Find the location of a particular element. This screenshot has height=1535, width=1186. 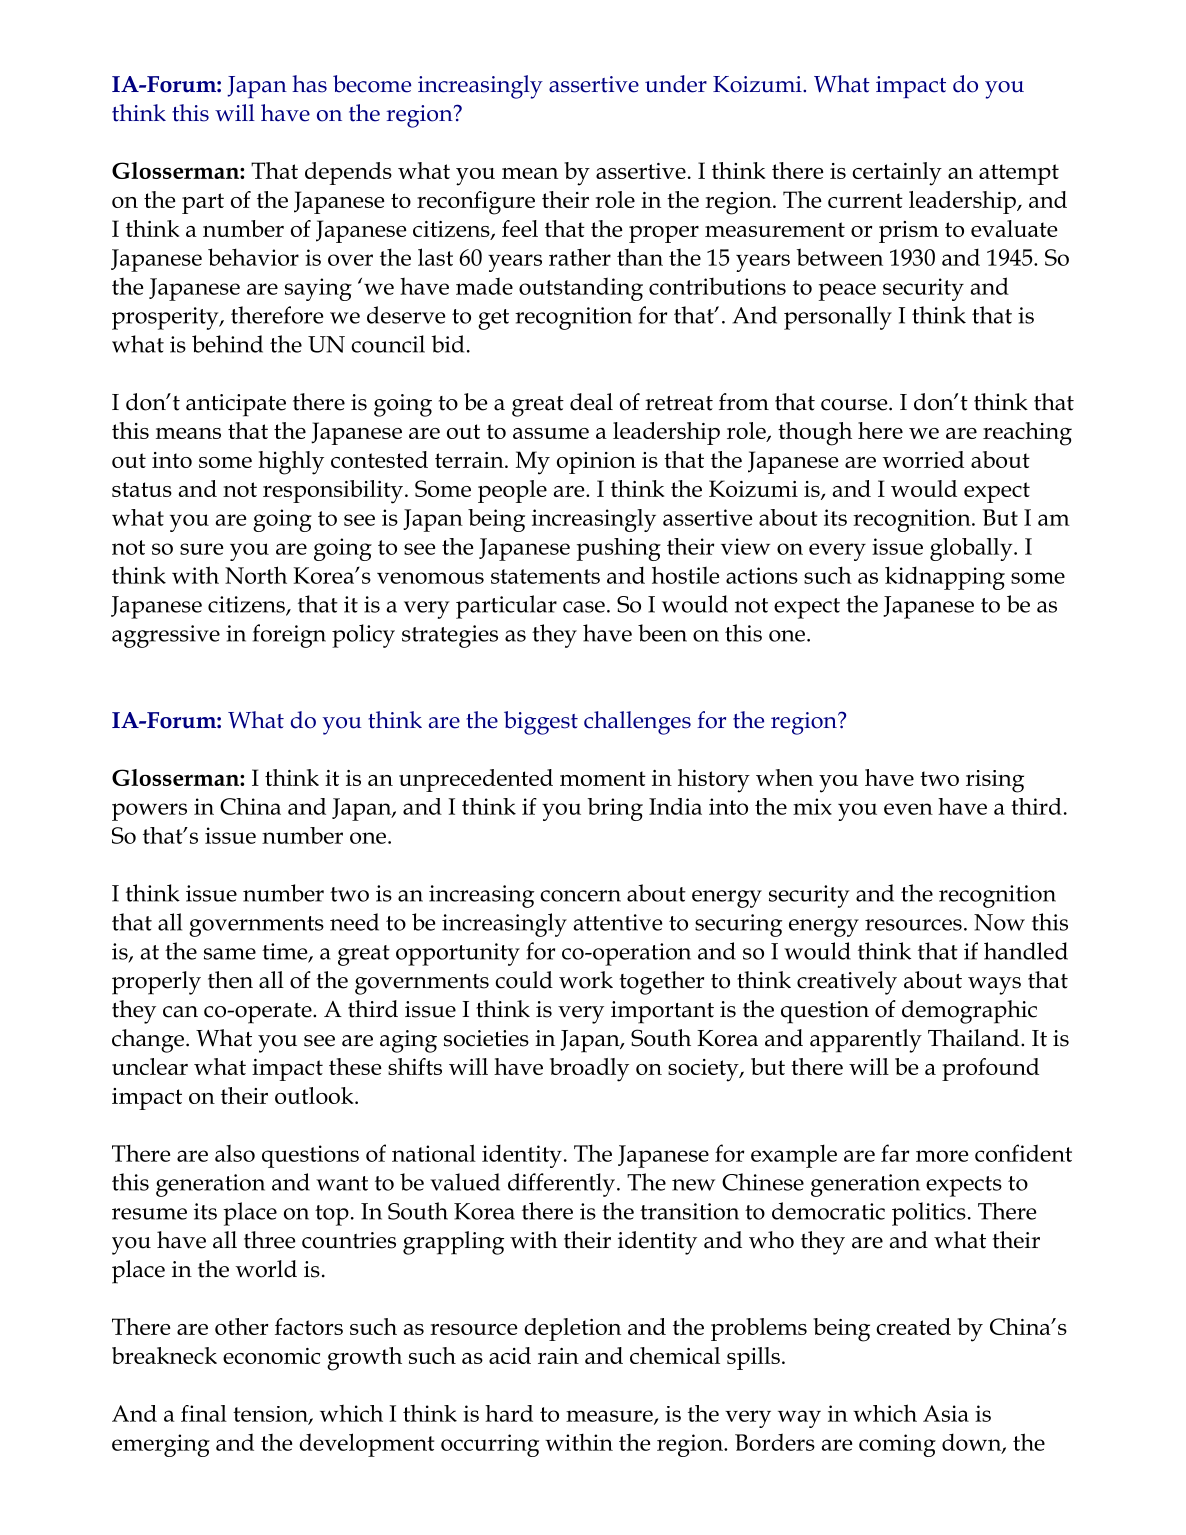

pushing is located at coordinates (619, 549).
